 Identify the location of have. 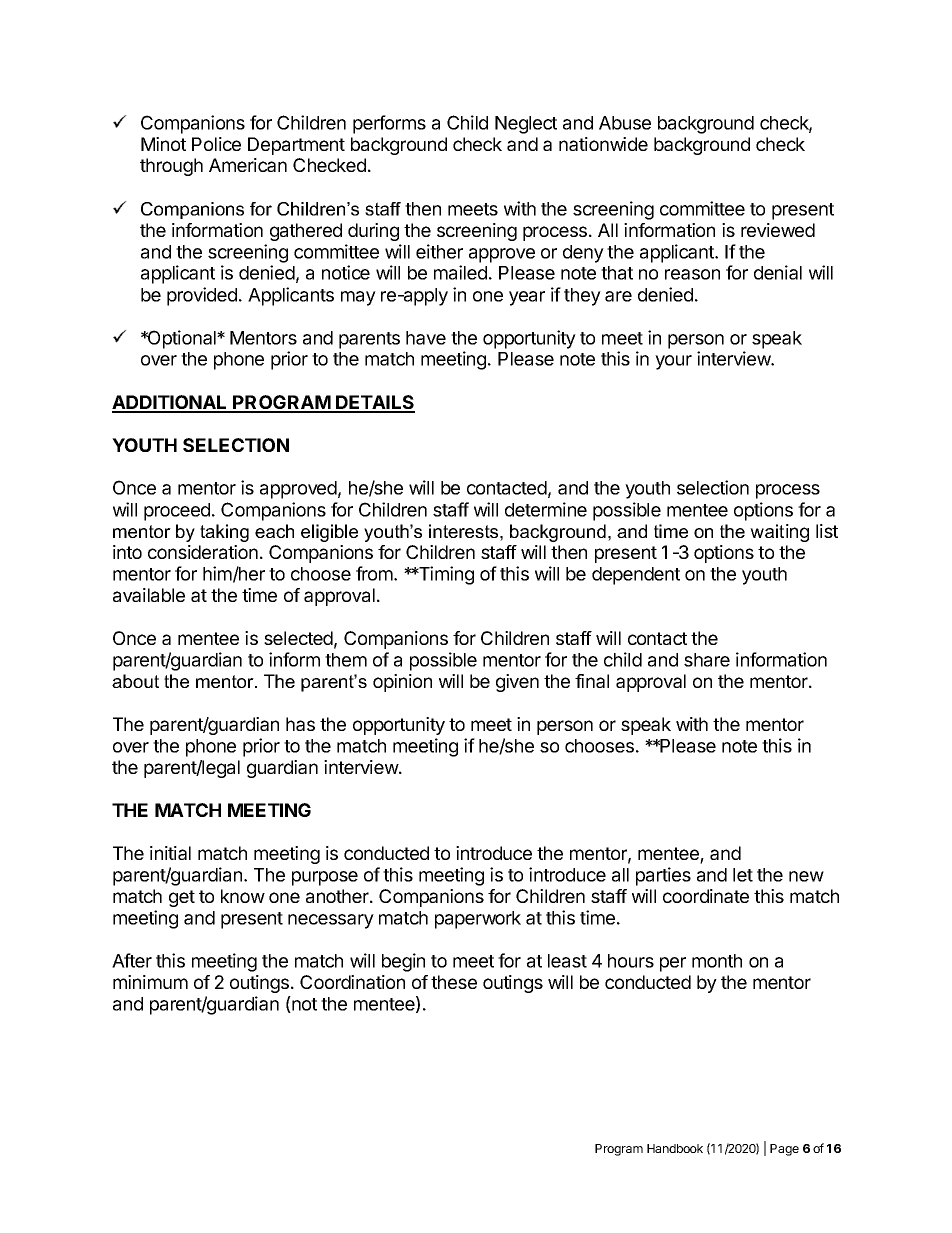
(426, 338).
